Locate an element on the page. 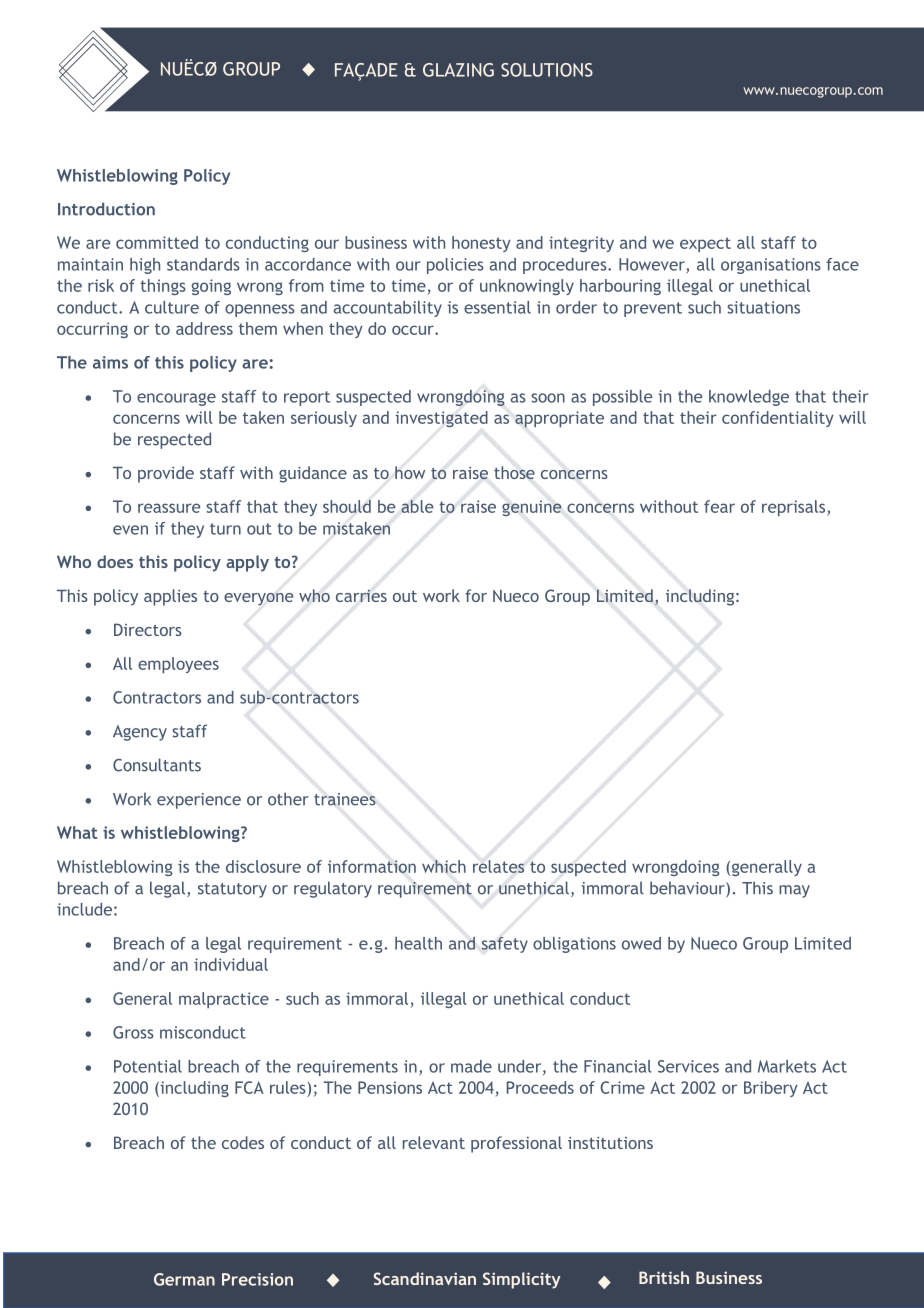 The width and height of the document is (924, 1308). may is located at coordinates (794, 891).
